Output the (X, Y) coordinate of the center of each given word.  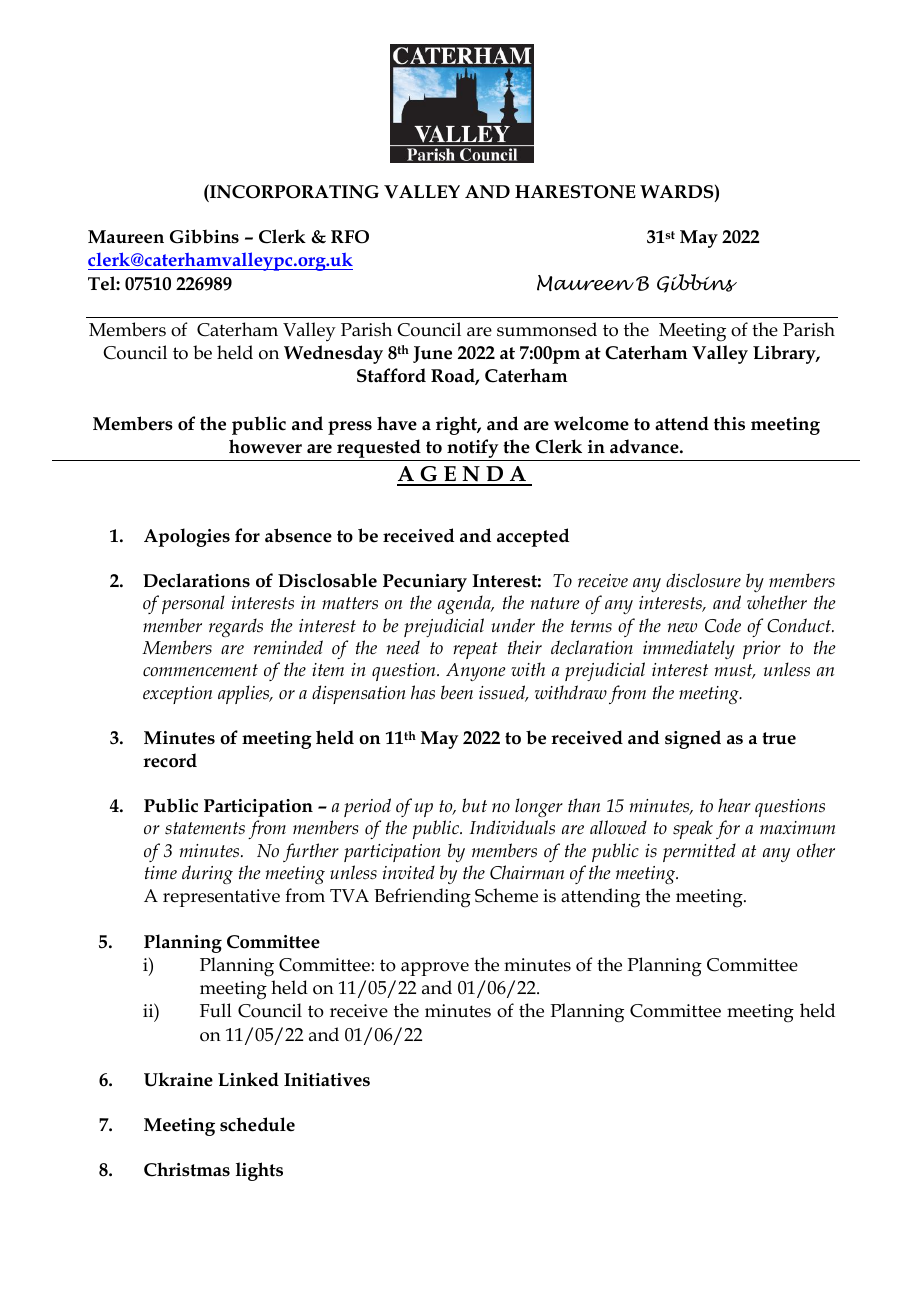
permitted (699, 852)
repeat (475, 650)
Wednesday (333, 354)
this (729, 423)
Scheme (506, 895)
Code (723, 625)
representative (221, 898)
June (432, 354)
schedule (257, 1124)
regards (236, 627)
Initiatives (327, 1080)
